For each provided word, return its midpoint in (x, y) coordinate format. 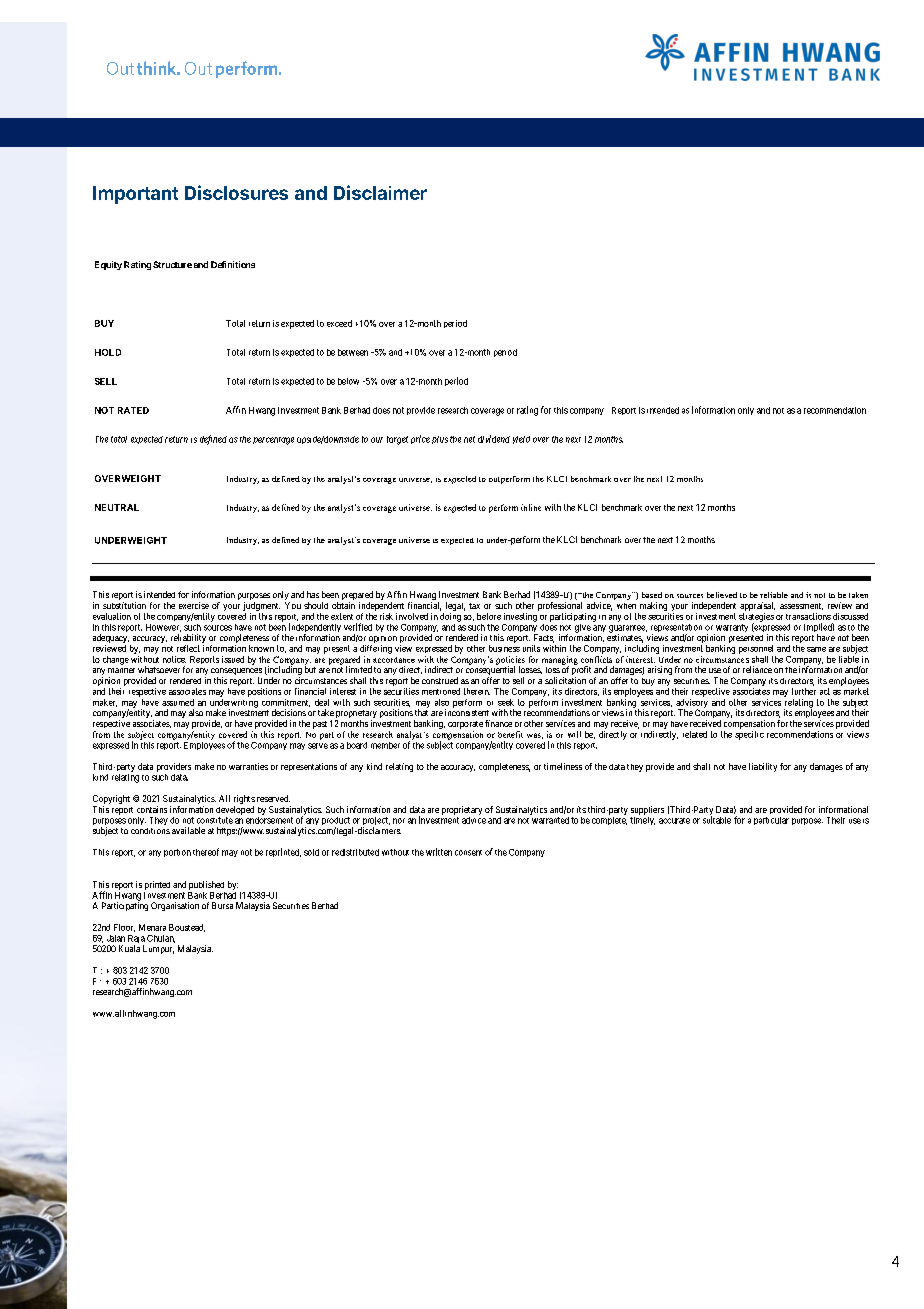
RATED (133, 410)
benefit (510, 734)
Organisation (175, 906)
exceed (339, 323)
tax (474, 606)
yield (521, 440)
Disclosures (236, 192)
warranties (248, 766)
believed (722, 595)
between (353, 352)
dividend (494, 439)
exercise (194, 605)
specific (749, 735)
